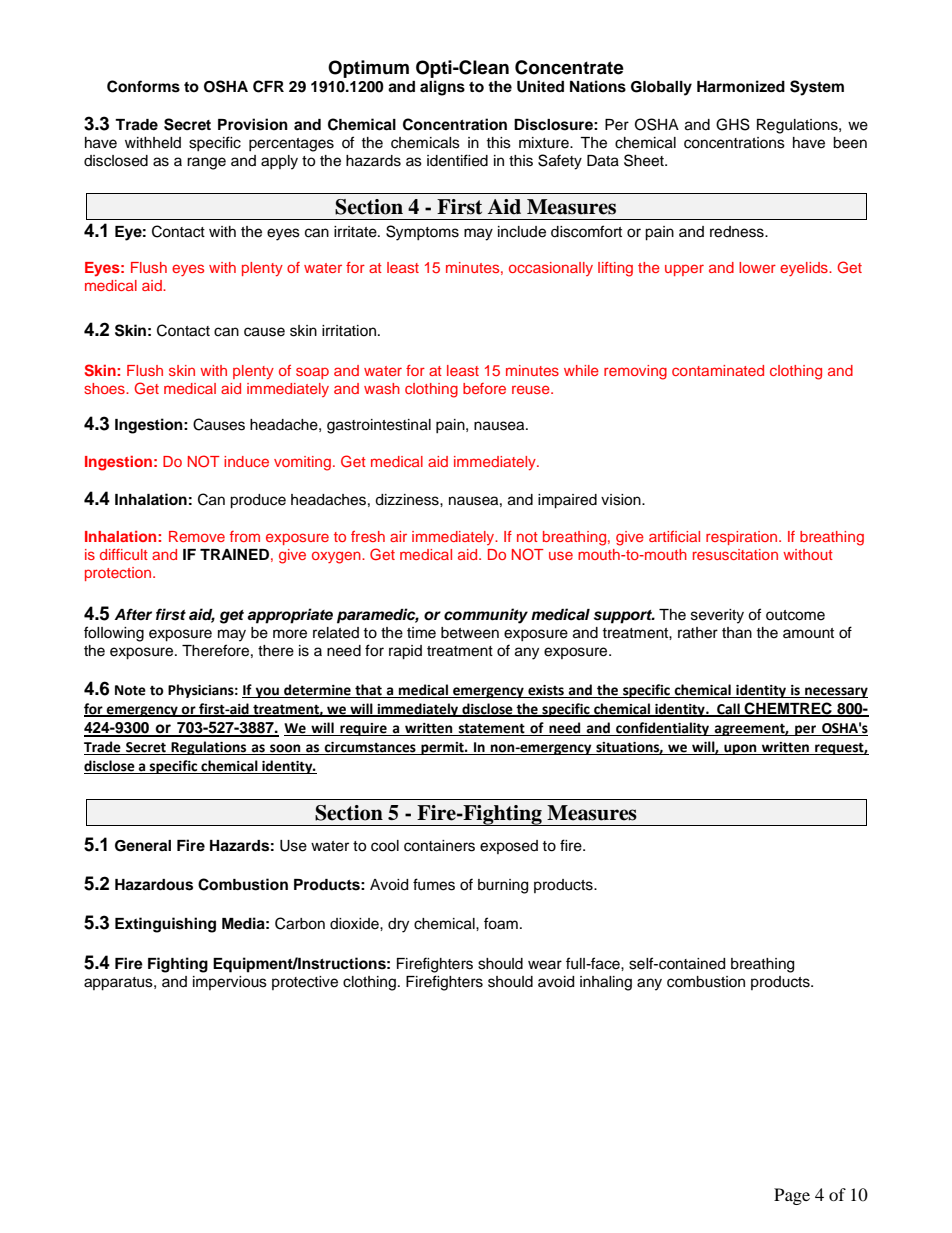 Image resolution: width=952 pixels, height=1233 pixels. I want to click on inhaling, so click(606, 983).
